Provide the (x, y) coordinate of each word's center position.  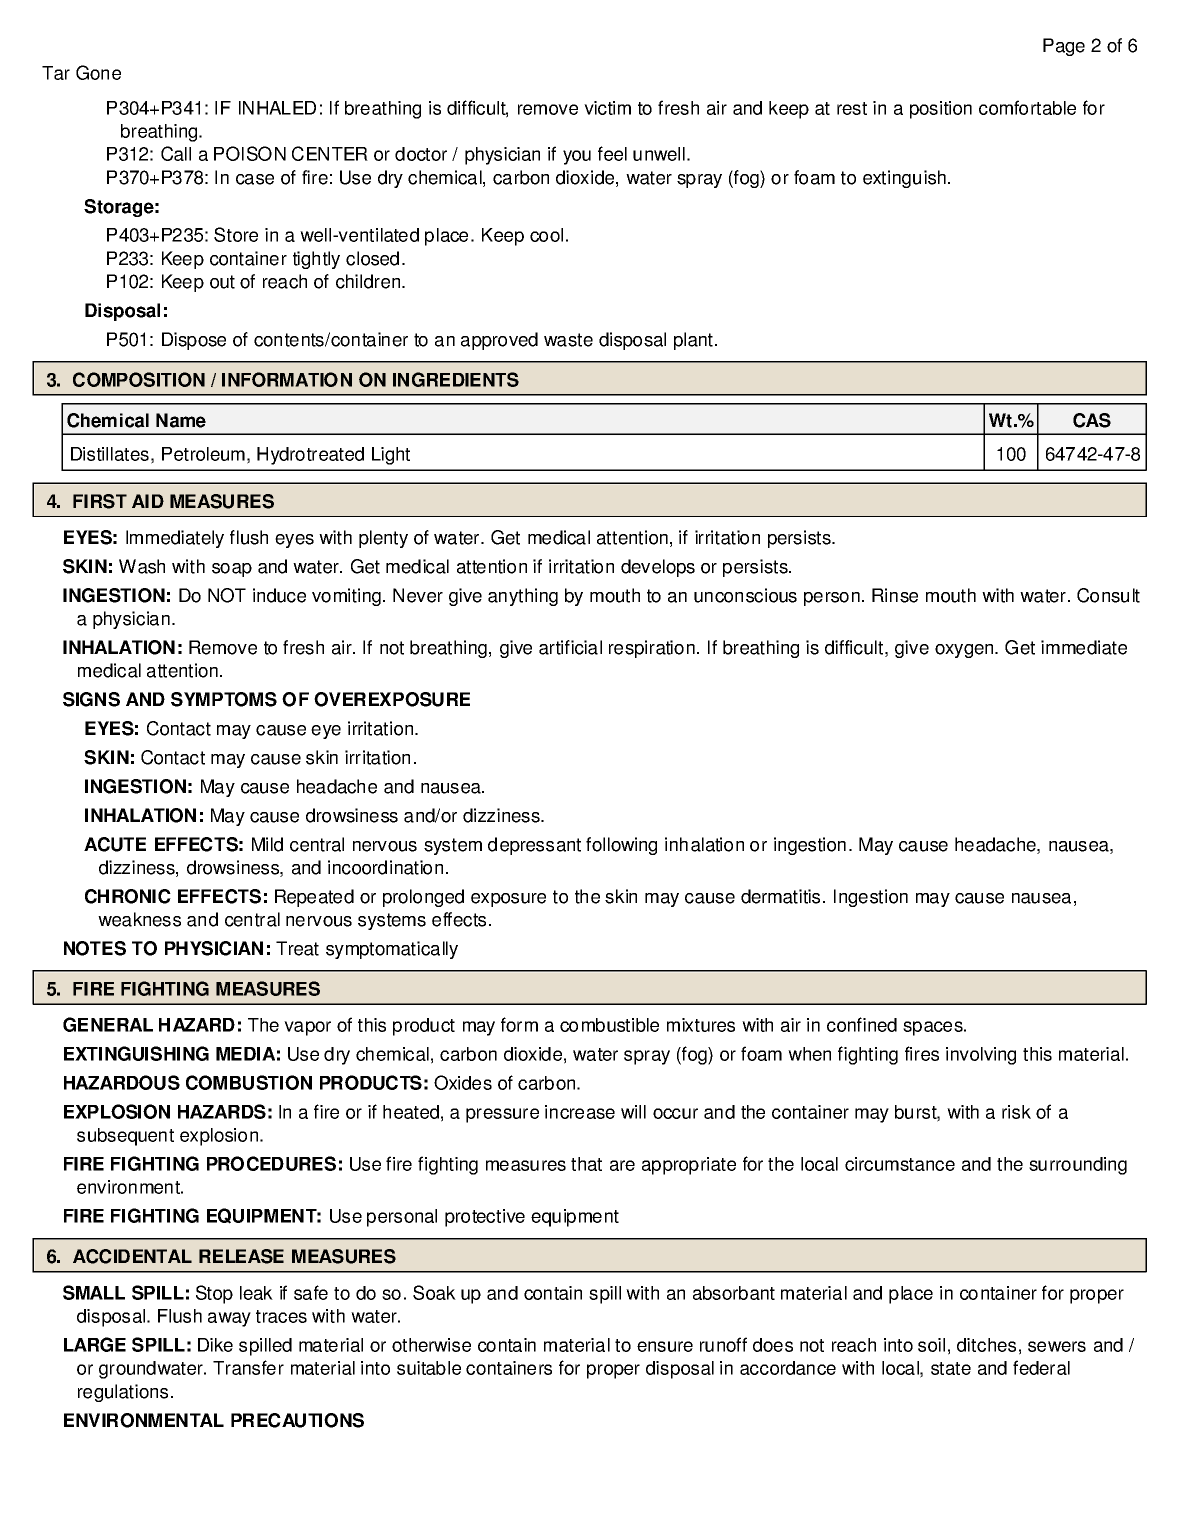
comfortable (1027, 107)
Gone (98, 72)
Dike (215, 1345)
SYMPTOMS (224, 699)
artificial (570, 647)
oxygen (965, 651)
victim (607, 108)
